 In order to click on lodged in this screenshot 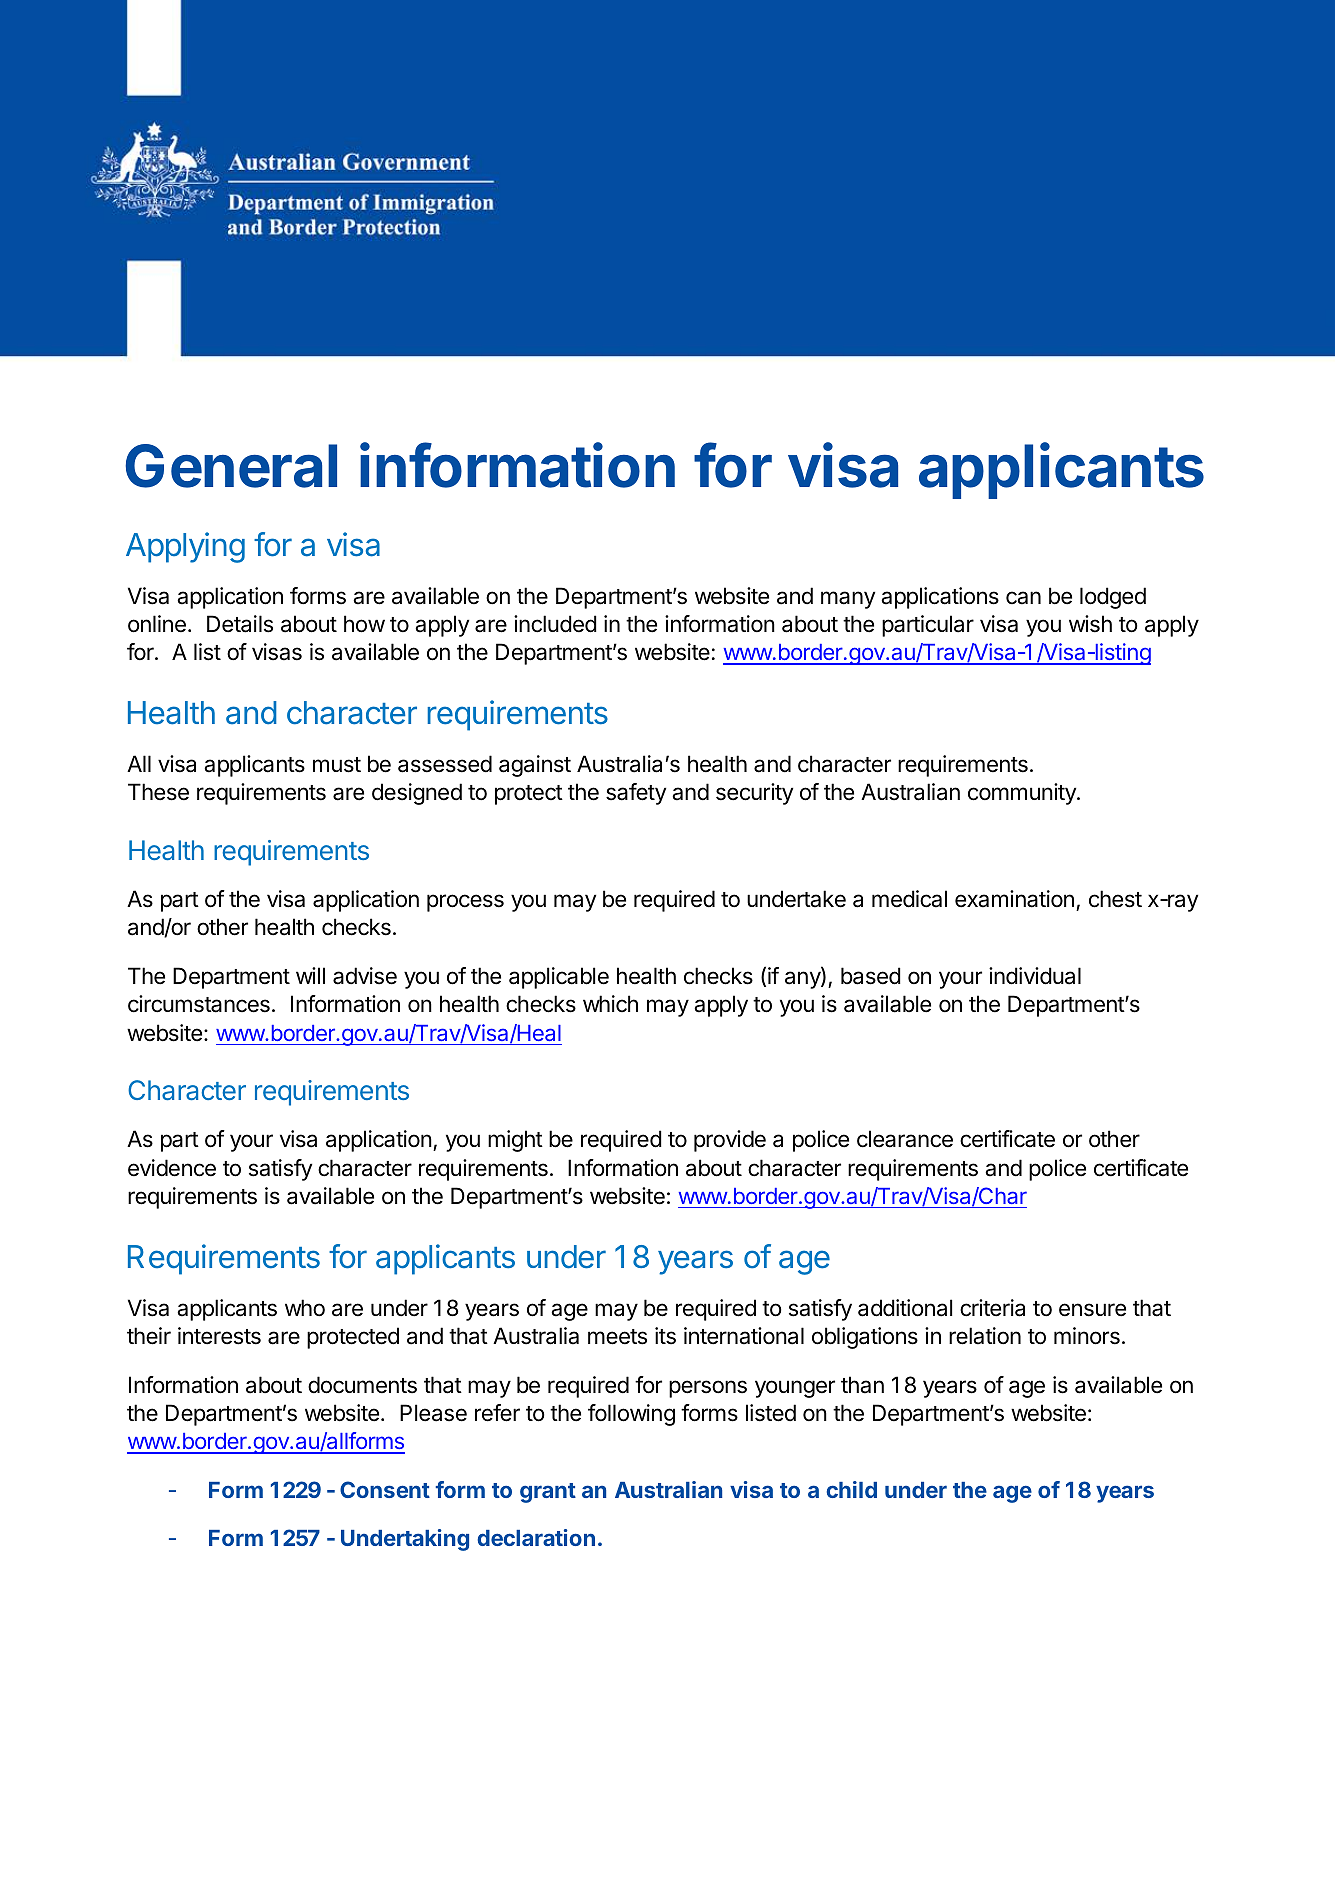, I will do `click(1113, 598)`.
